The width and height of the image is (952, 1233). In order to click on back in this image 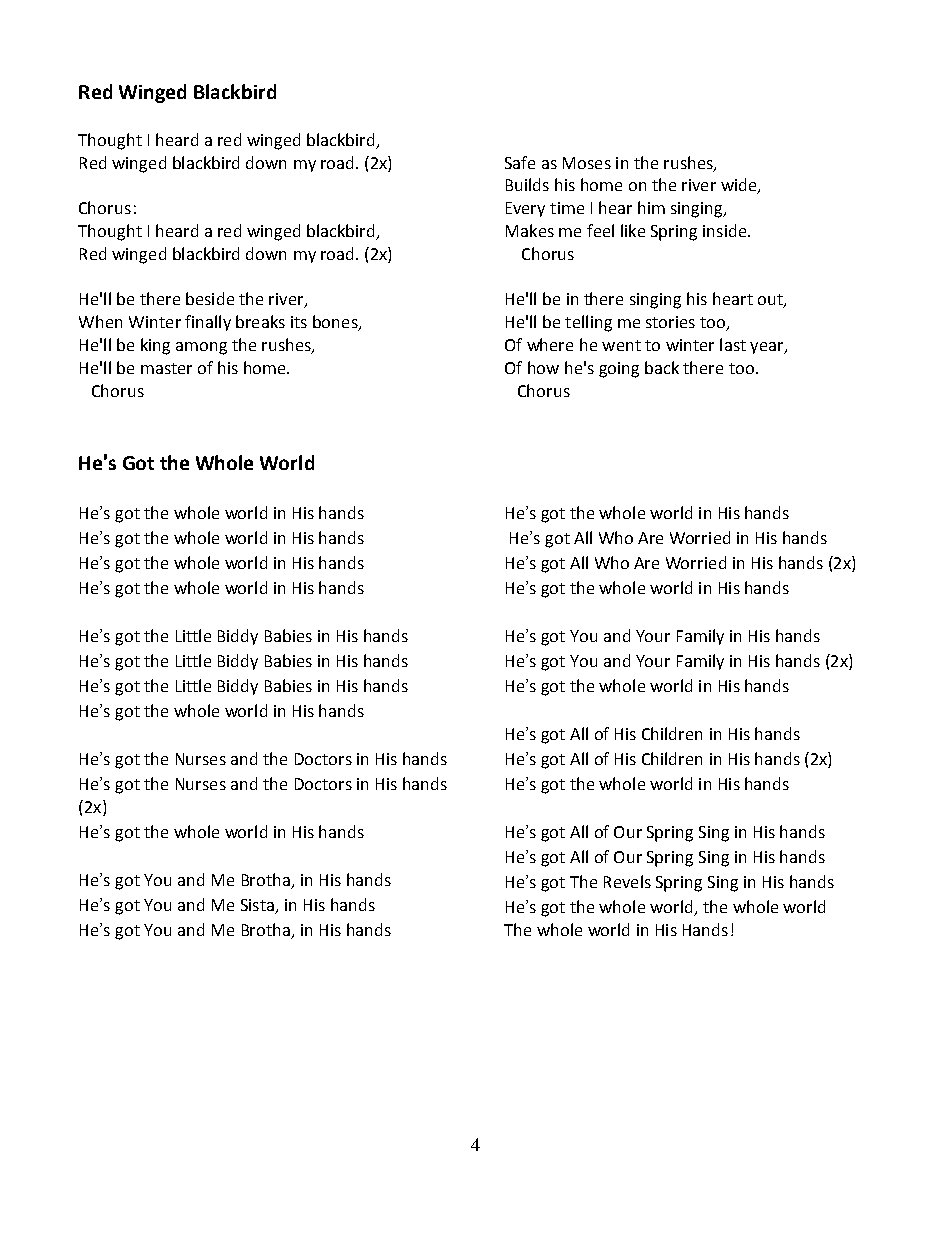, I will do `click(662, 367)`.
